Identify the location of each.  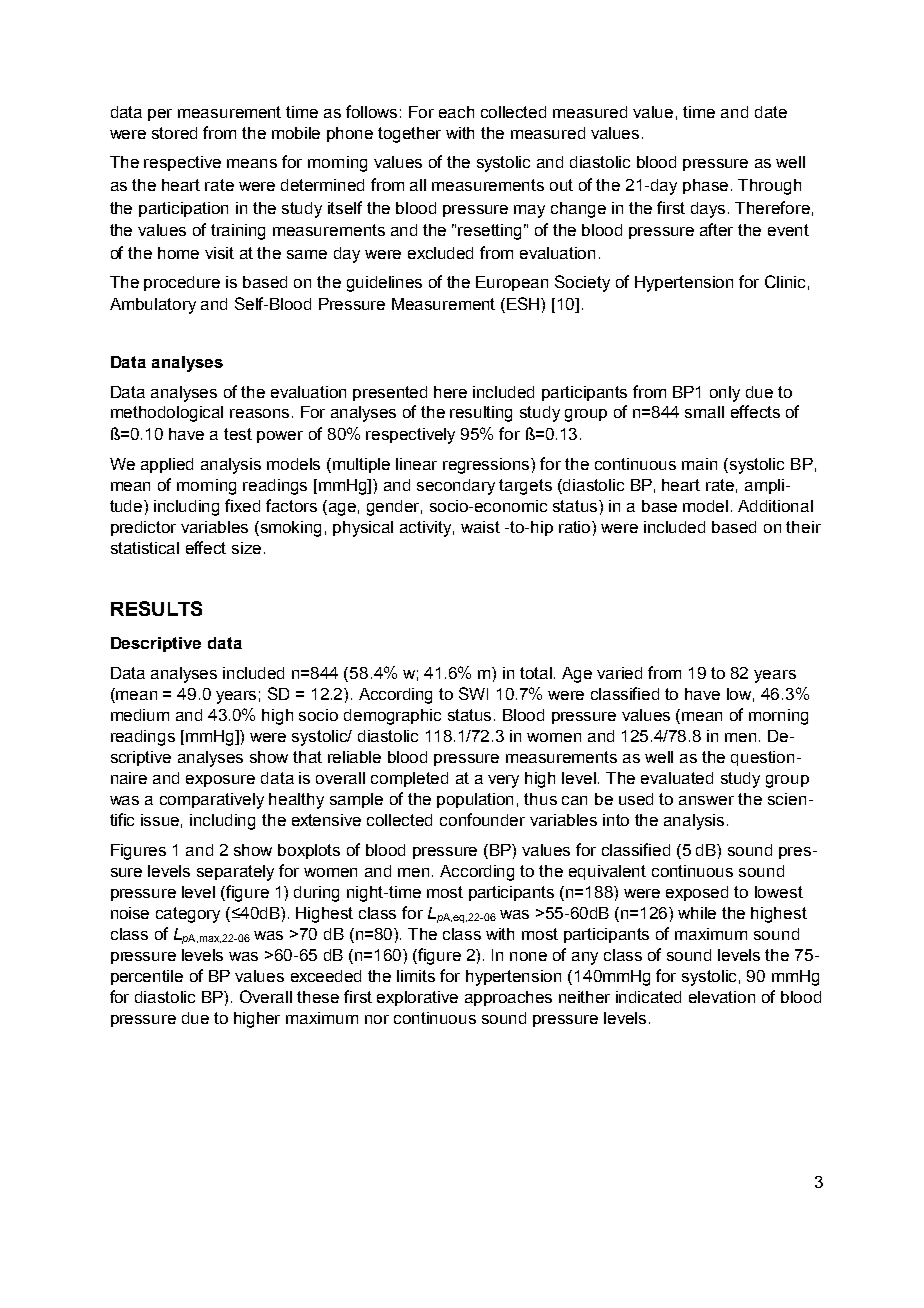
(456, 112).
